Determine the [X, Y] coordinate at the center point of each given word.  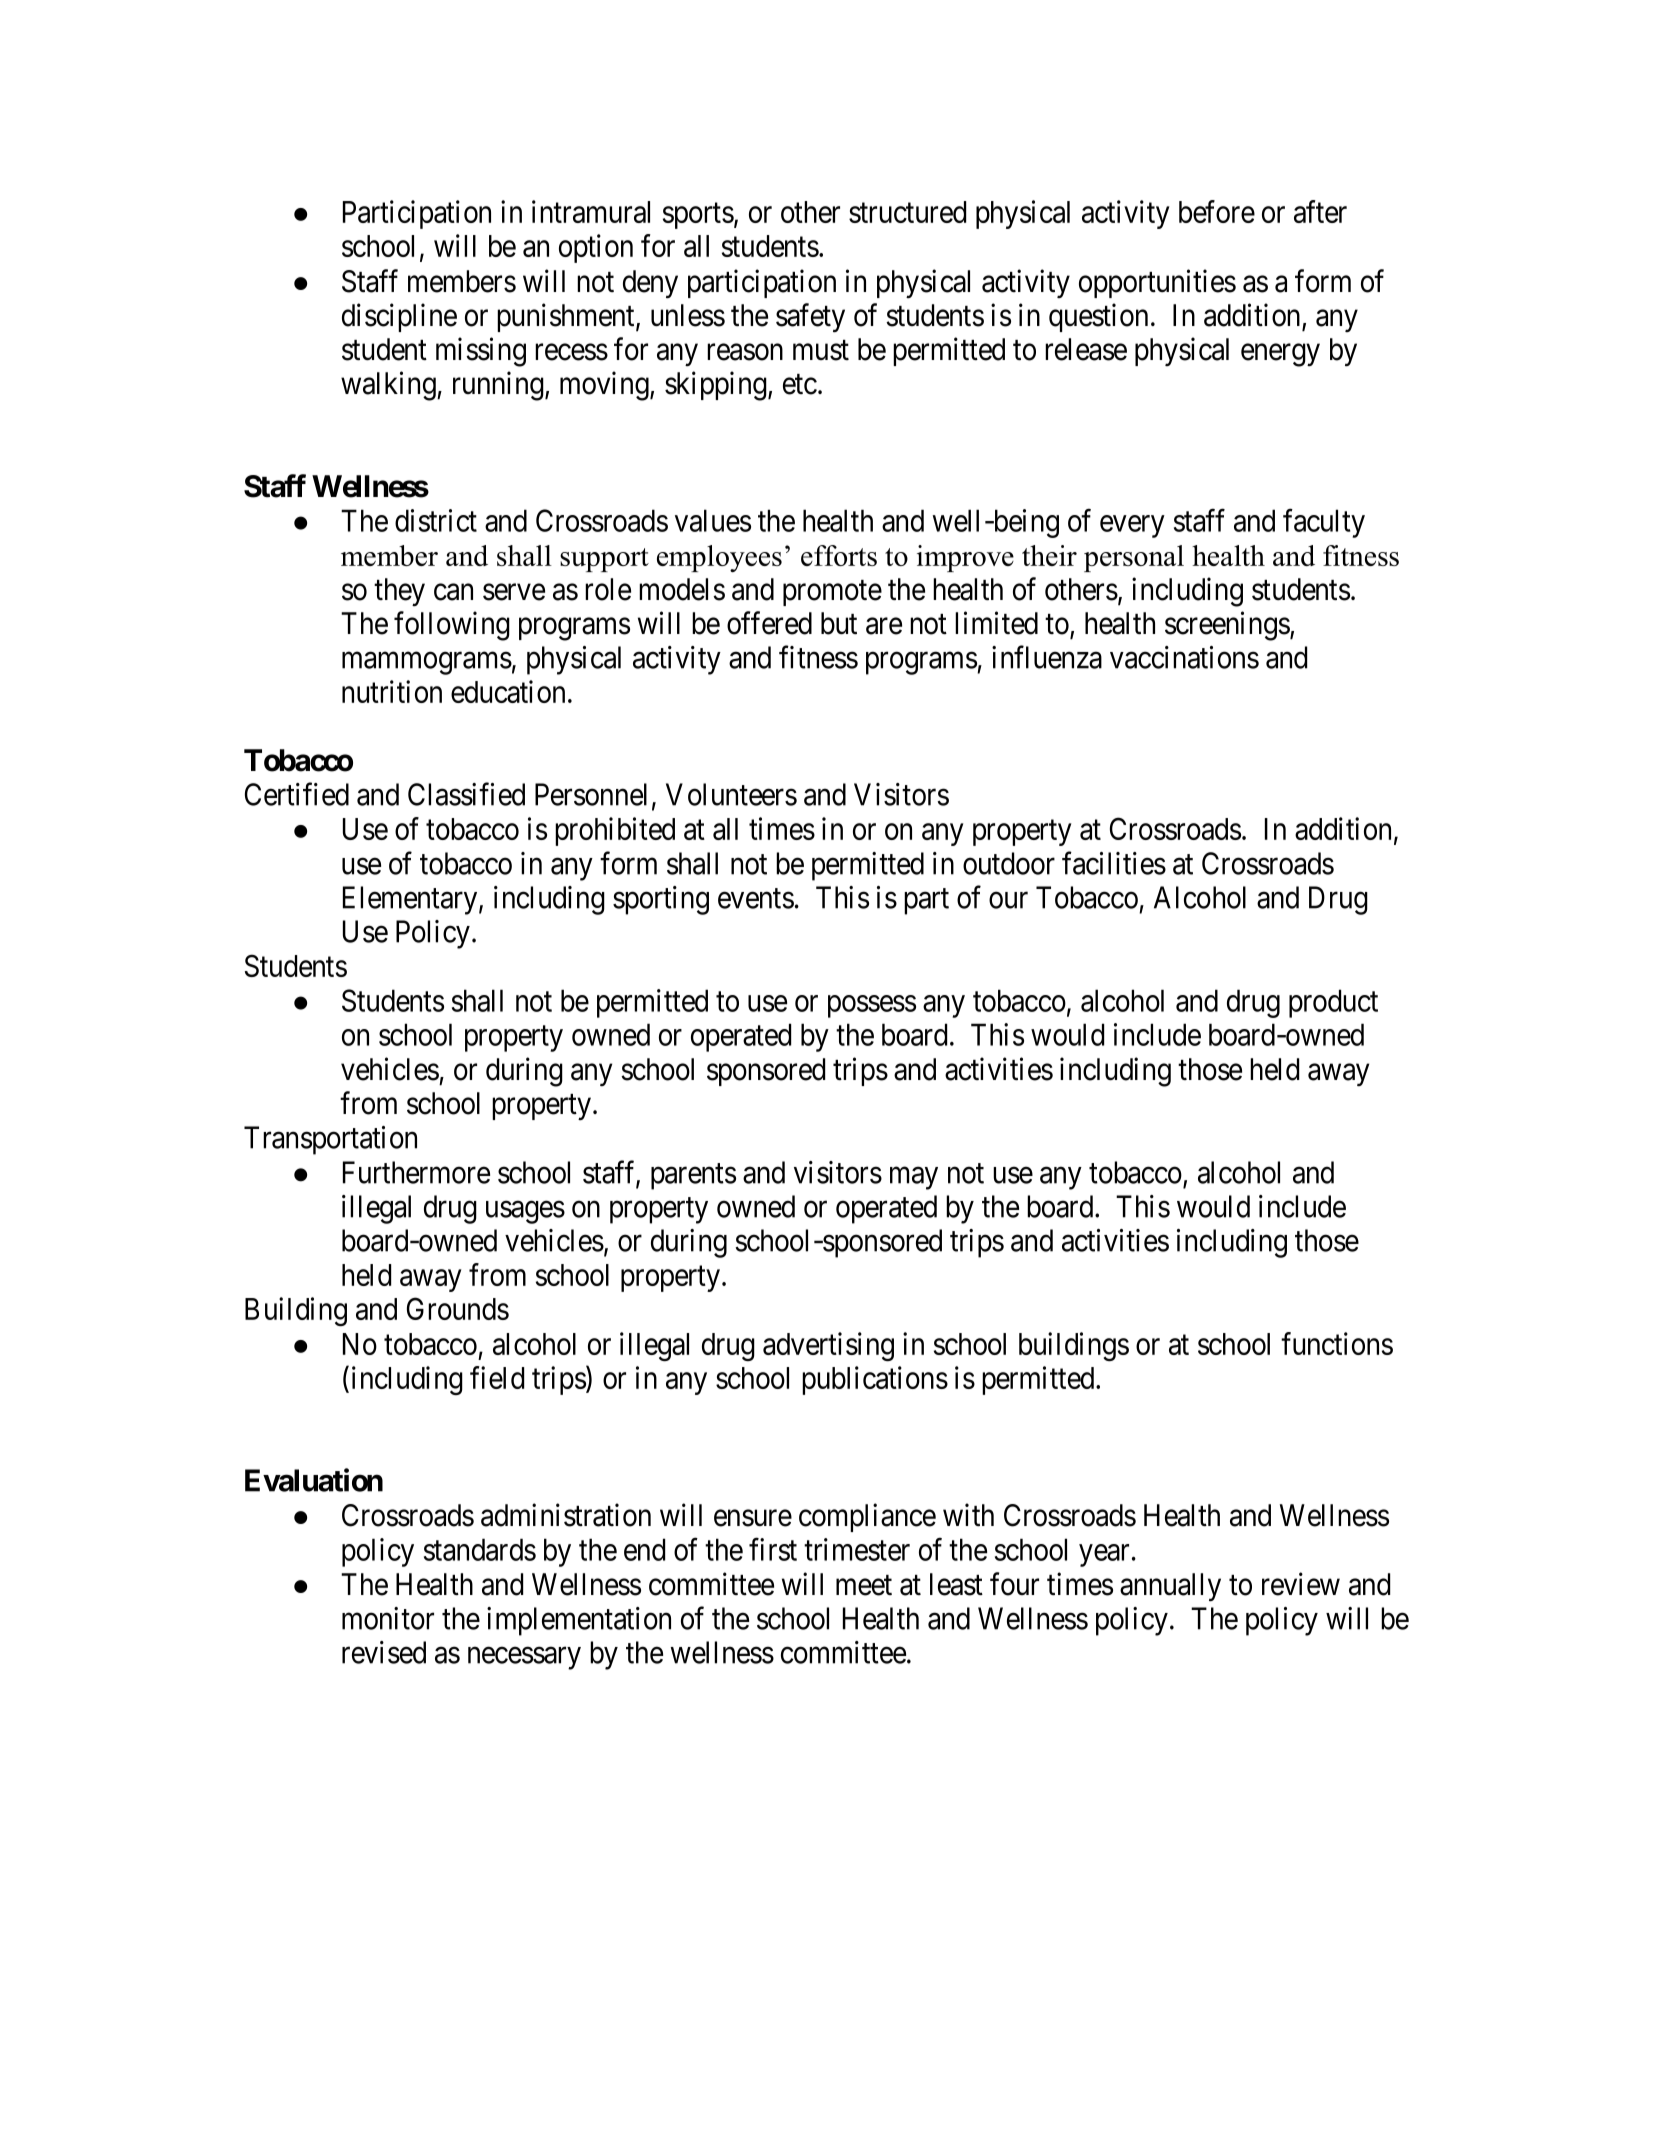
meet [864, 1585]
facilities [1114, 863]
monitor [388, 1618]
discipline [399, 317]
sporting [661, 900]
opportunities [1157, 283]
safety [810, 318]
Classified [466, 794]
